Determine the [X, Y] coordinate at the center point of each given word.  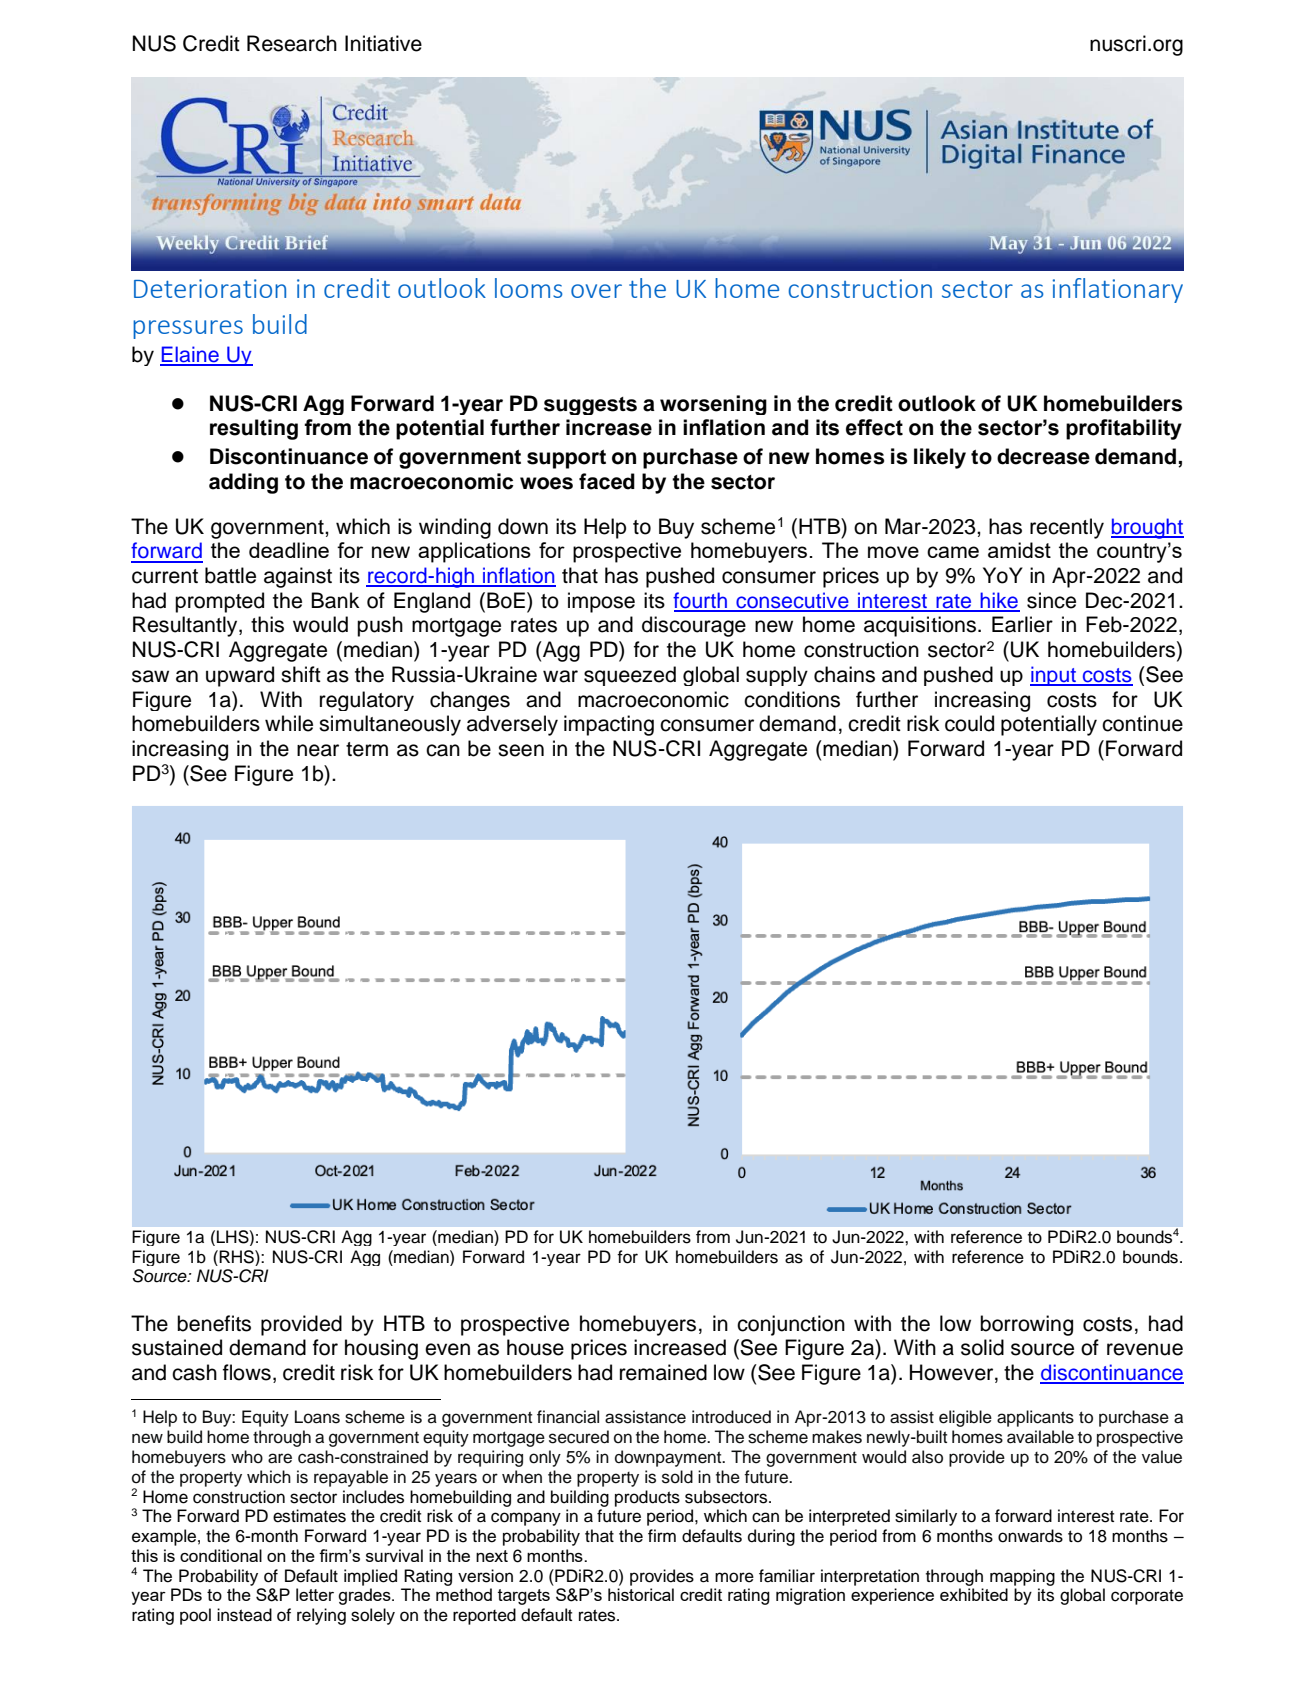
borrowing [1026, 1325]
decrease [1043, 456]
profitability [1124, 429]
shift [301, 674]
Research [292, 43]
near [318, 750]
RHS [236, 1257]
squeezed [630, 676]
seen [521, 750]
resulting [254, 429]
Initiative [383, 43]
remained [663, 1372]
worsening [713, 405]
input [1054, 676]
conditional [221, 1555]
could [969, 723]
